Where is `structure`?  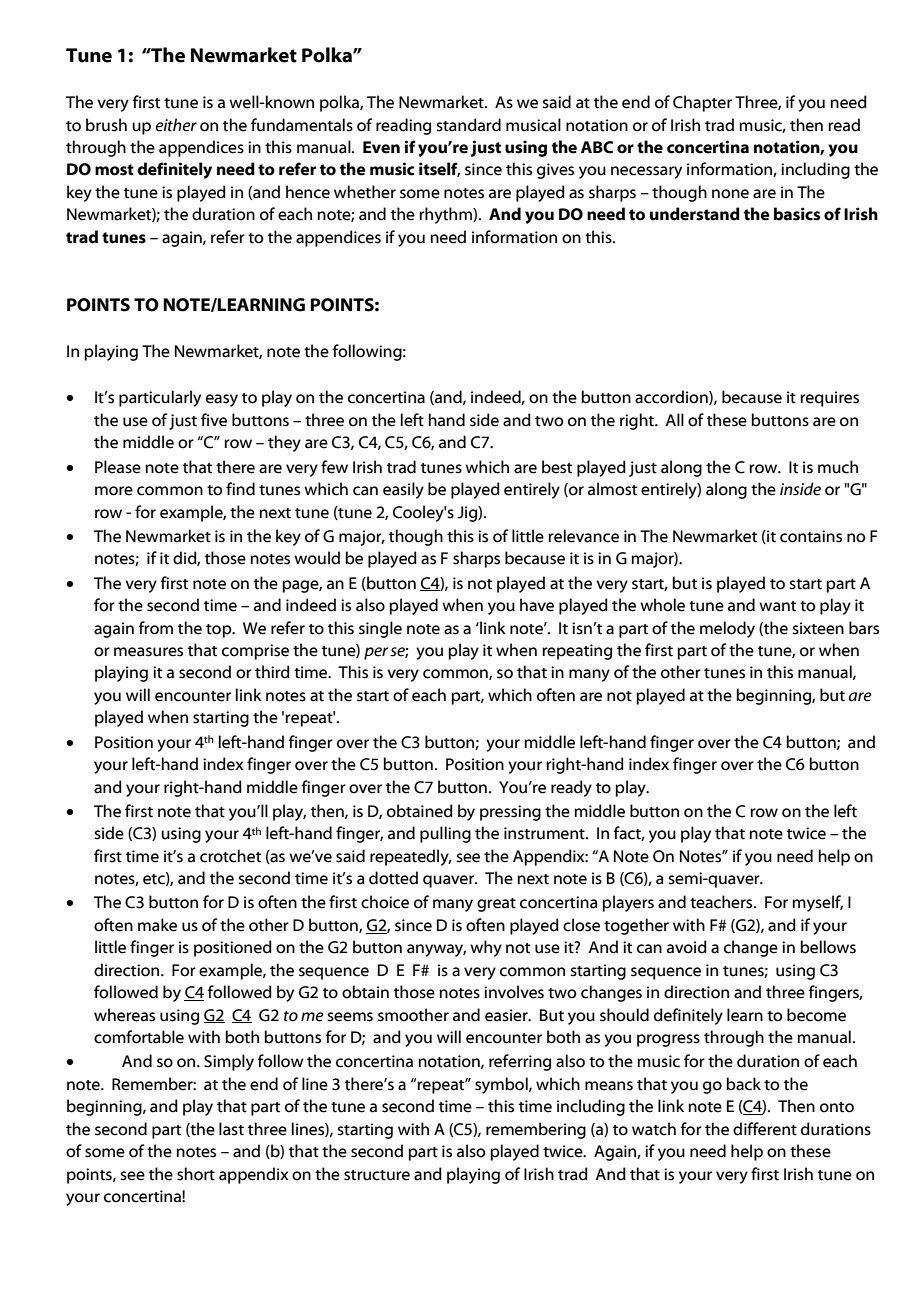
structure is located at coordinates (377, 1175).
